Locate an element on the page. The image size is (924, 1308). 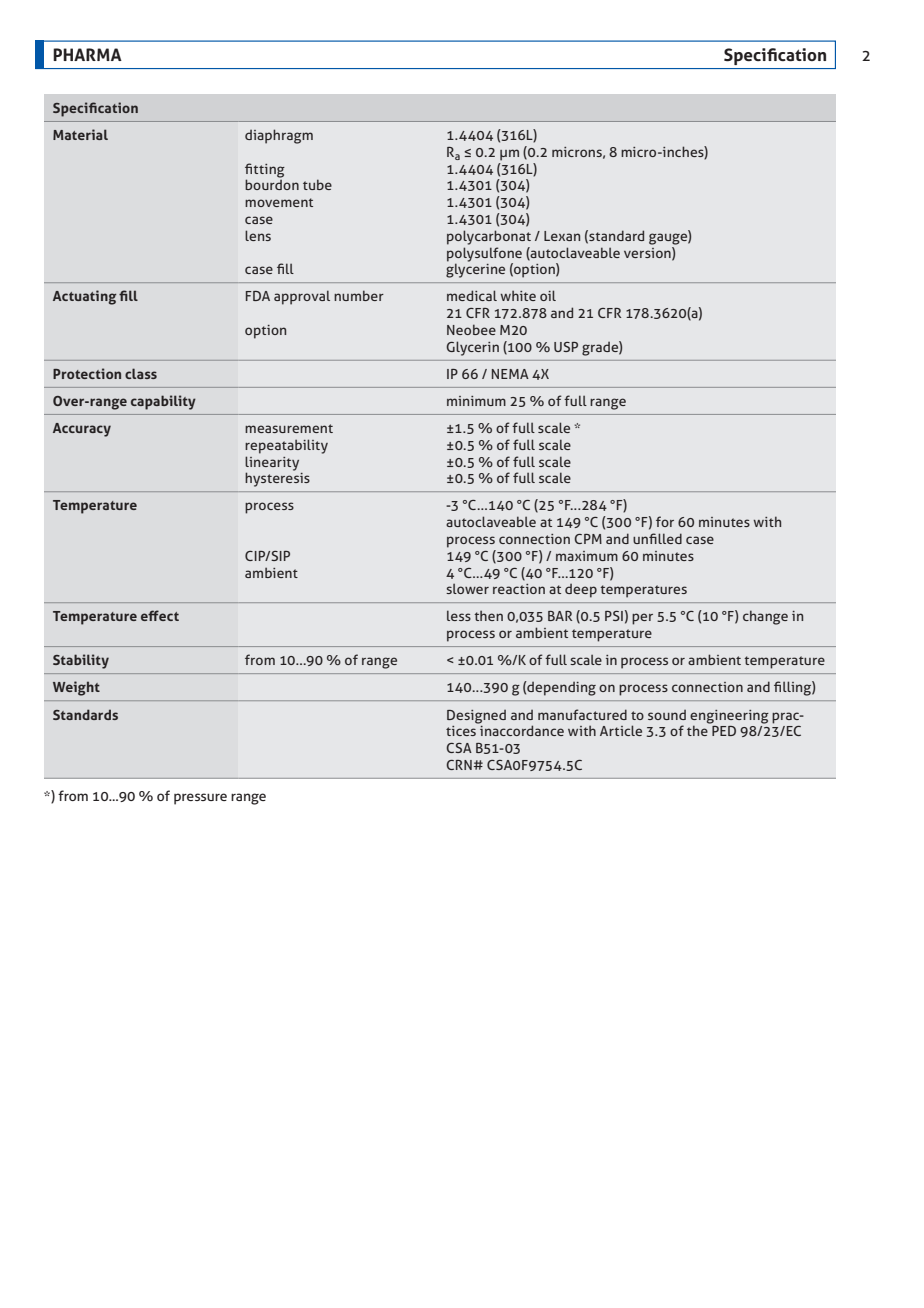
diaphragm is located at coordinates (279, 136).
